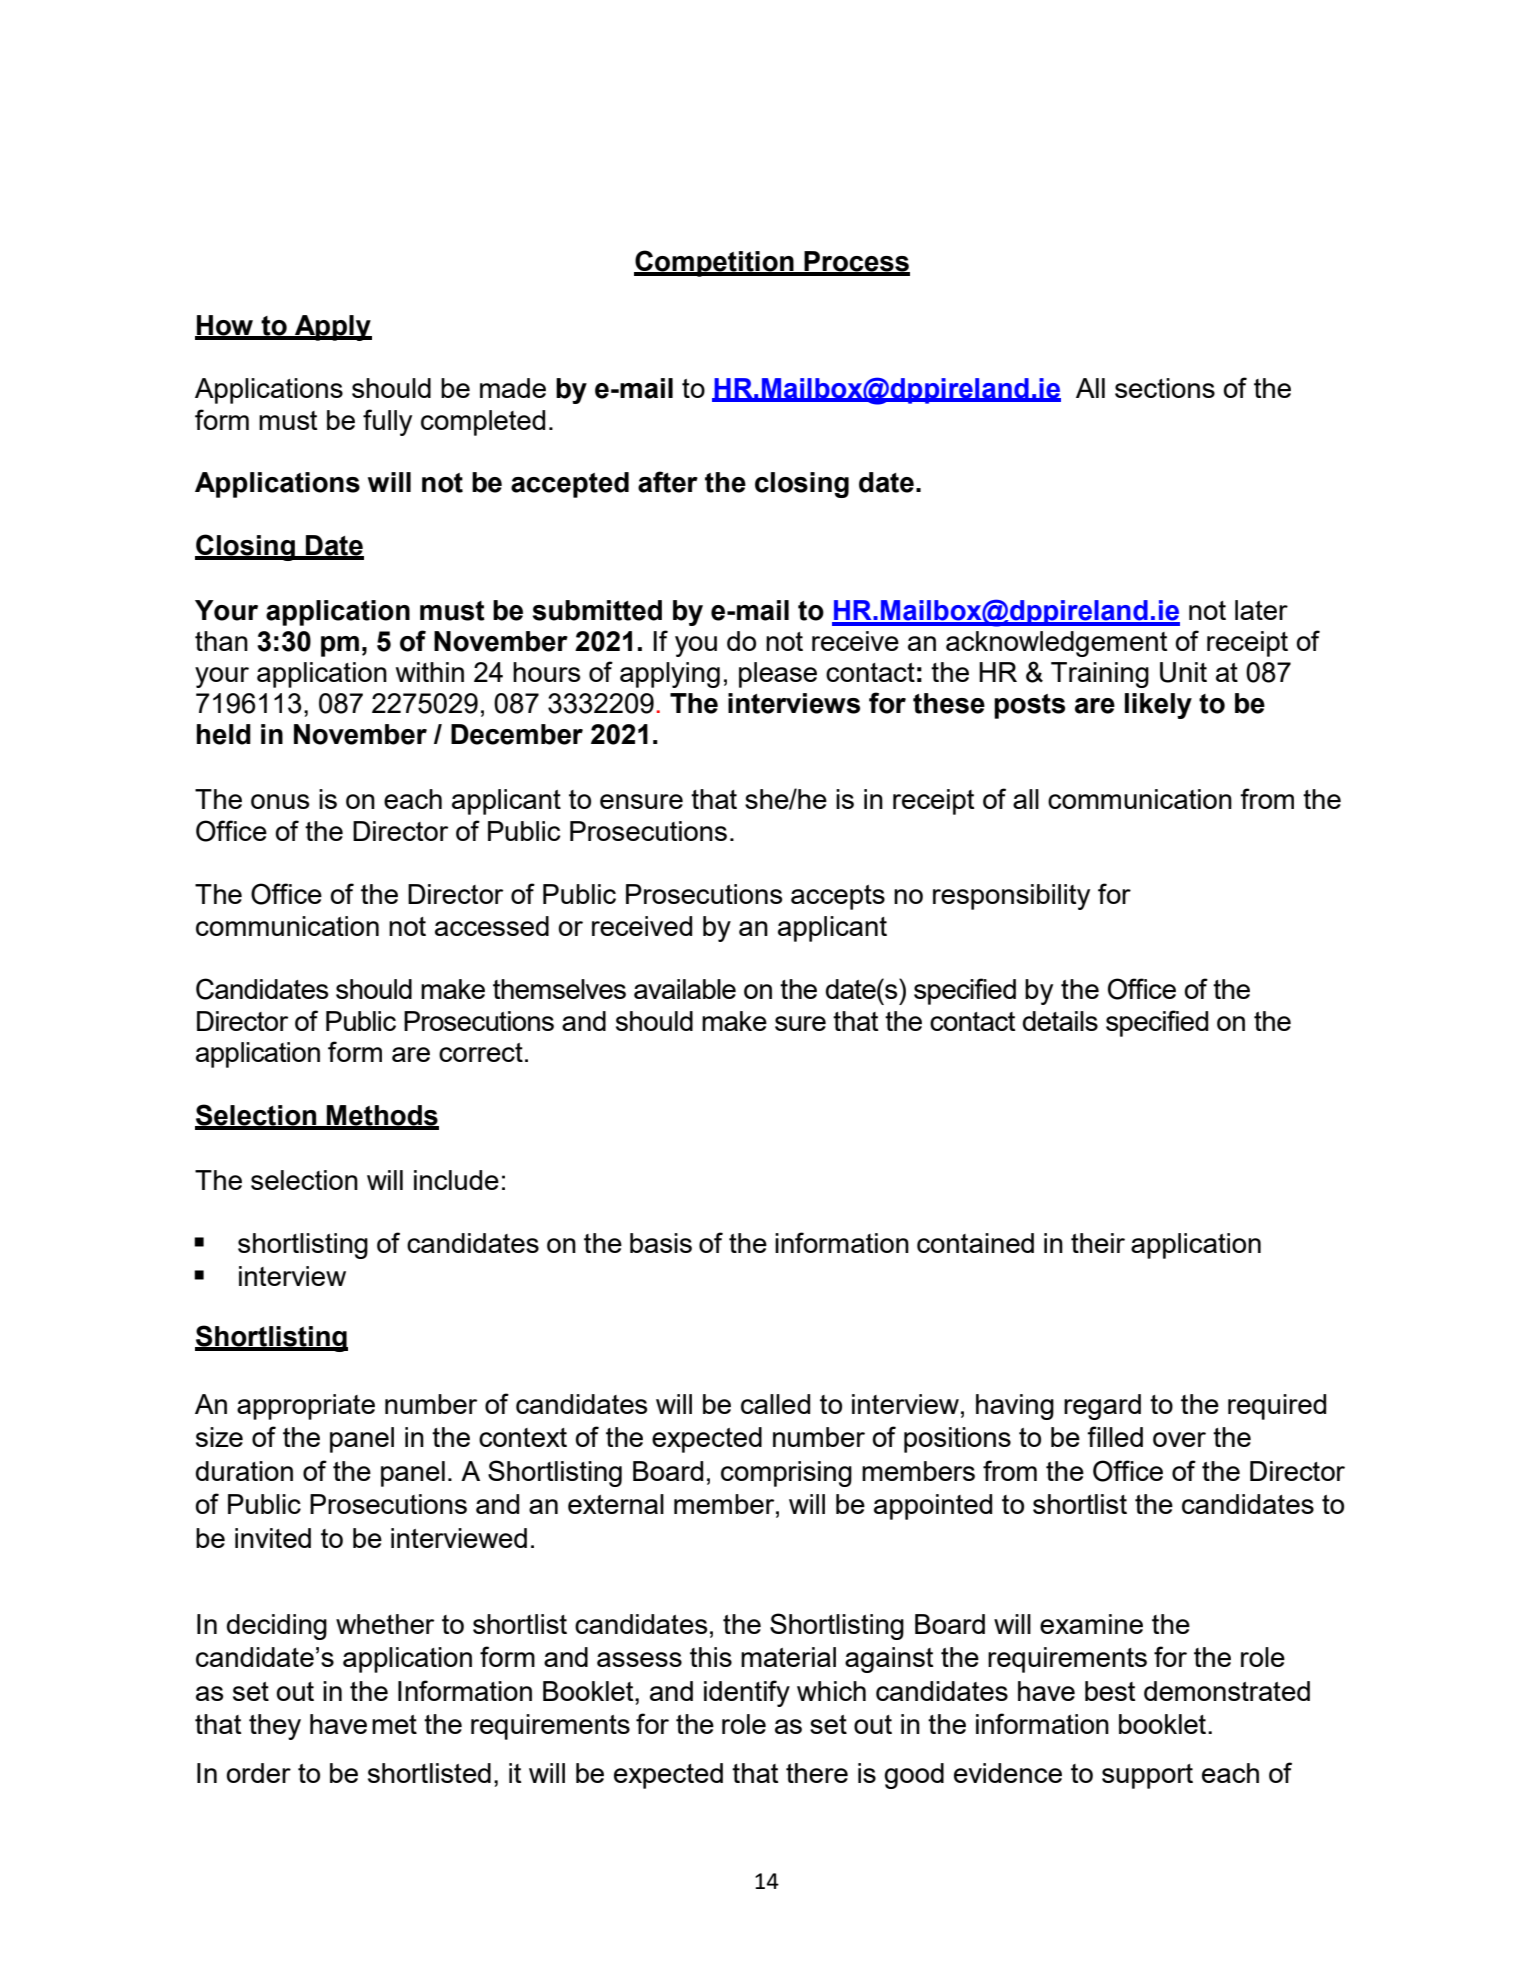 The width and height of the document is (1532, 1983). What do you see at coordinates (1060, 1021) in the document?
I see `details` at bounding box center [1060, 1021].
